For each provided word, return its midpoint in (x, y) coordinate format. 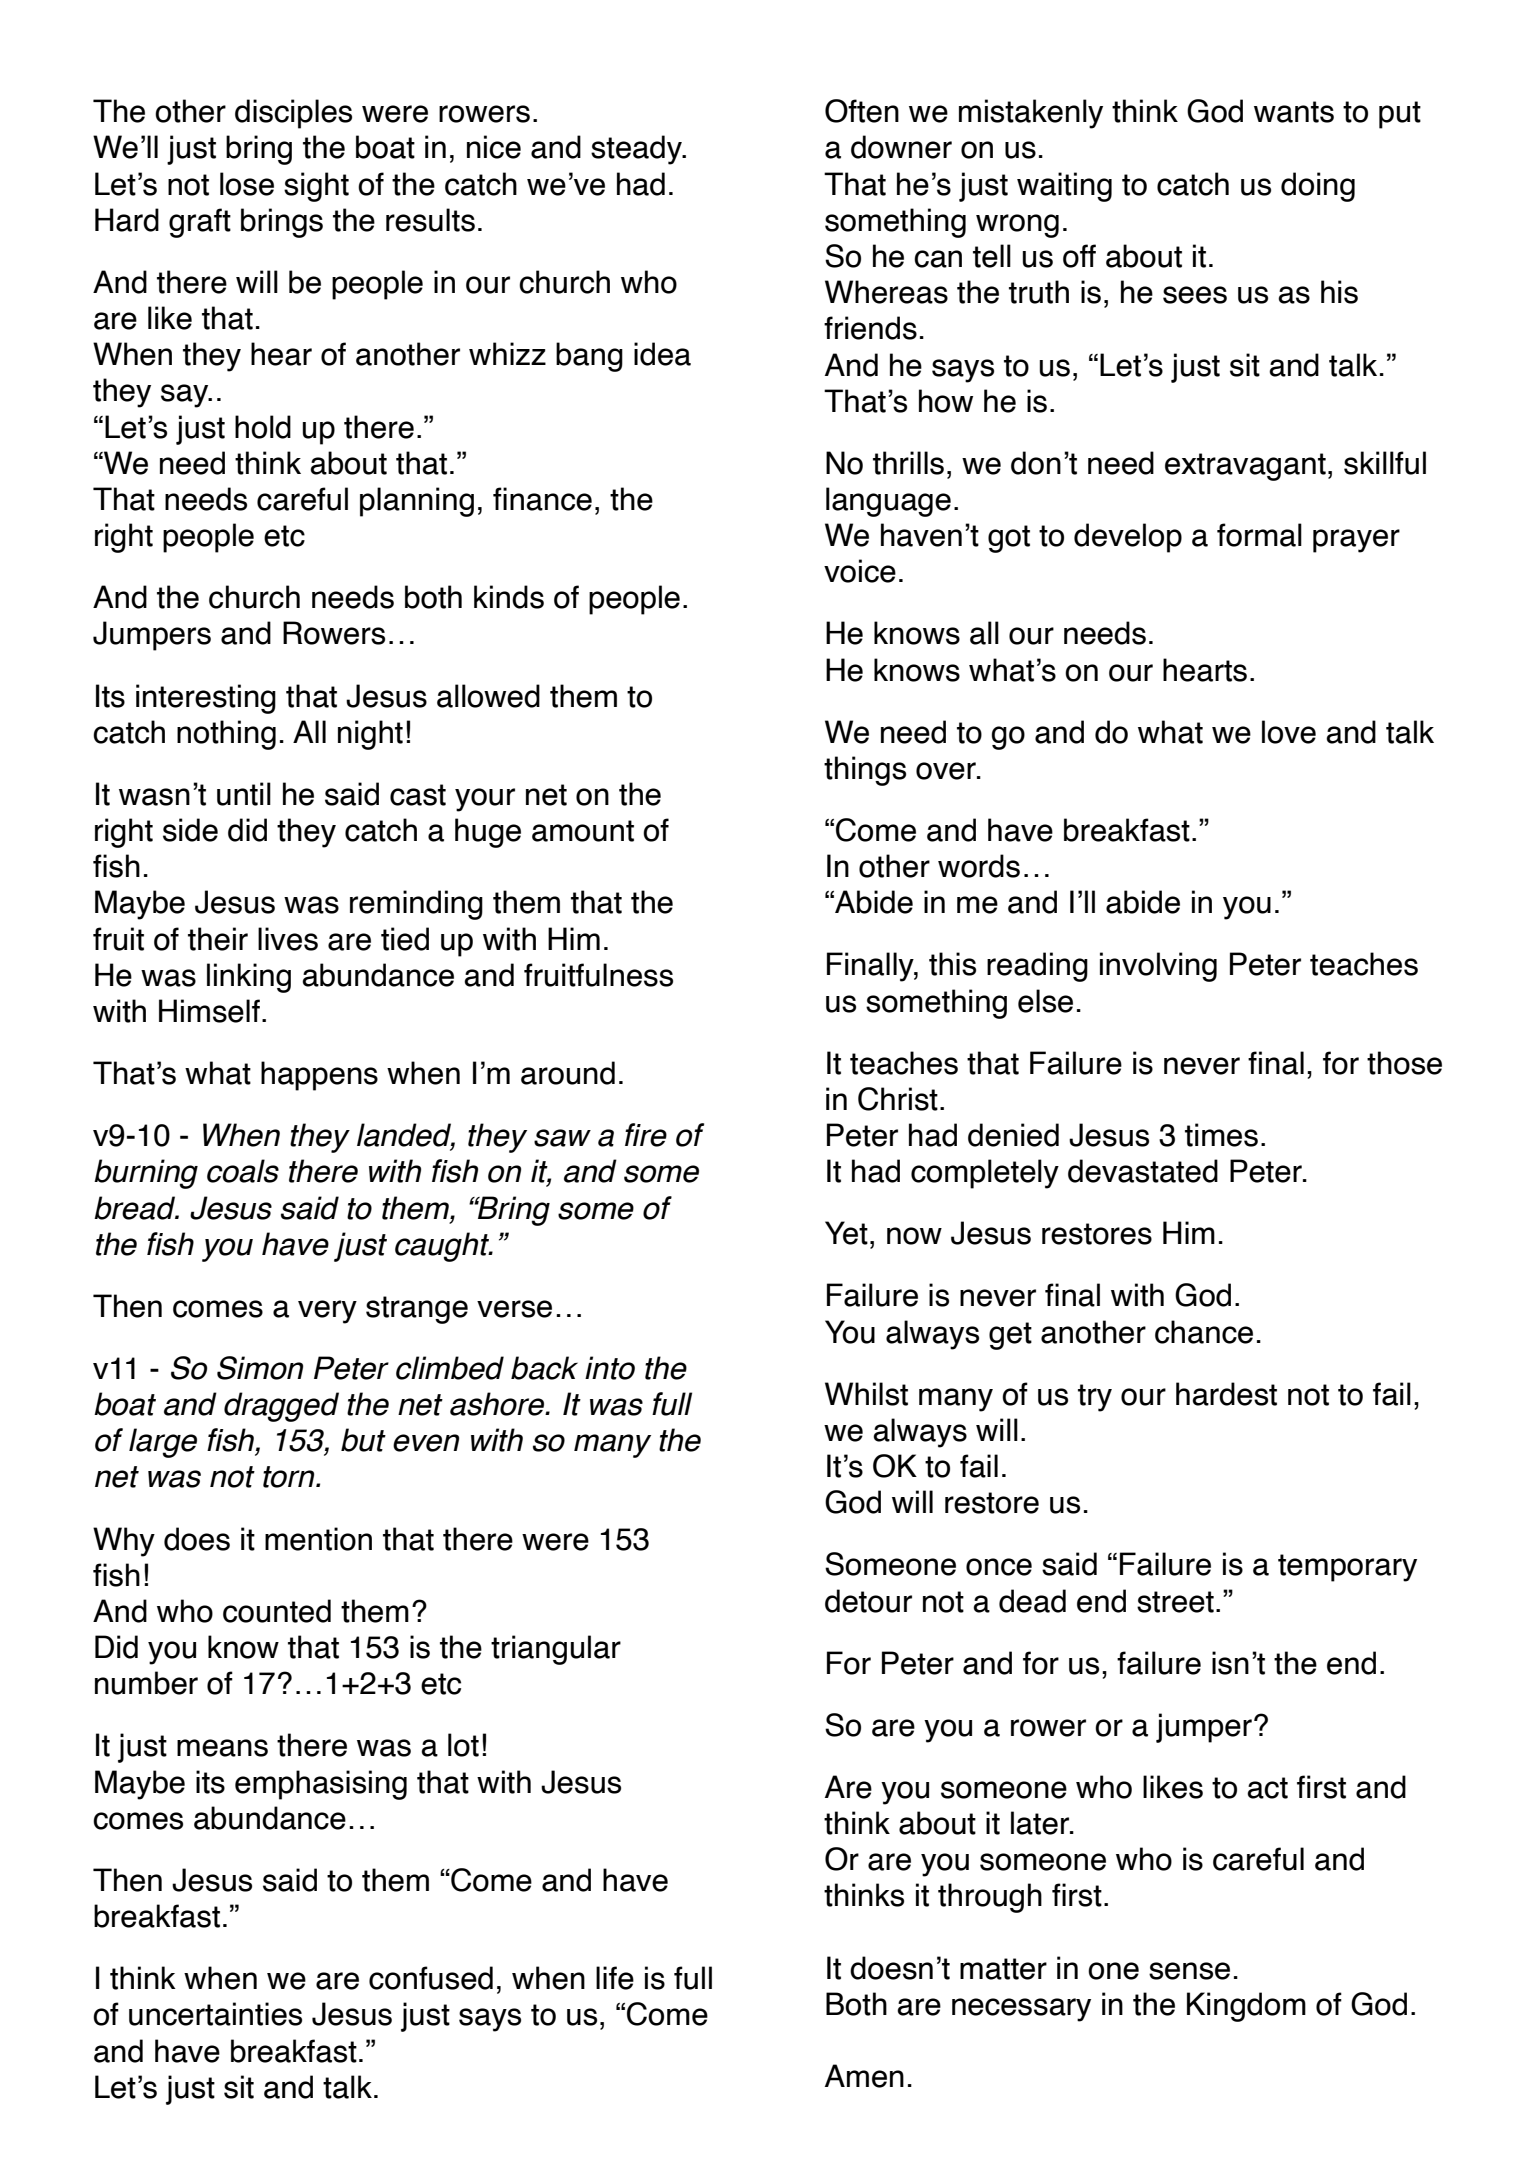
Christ (898, 1099)
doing (1318, 187)
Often (862, 111)
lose (247, 184)
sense (1189, 1971)
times (1221, 1135)
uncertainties (215, 2014)
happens (319, 1076)
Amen (864, 2076)
